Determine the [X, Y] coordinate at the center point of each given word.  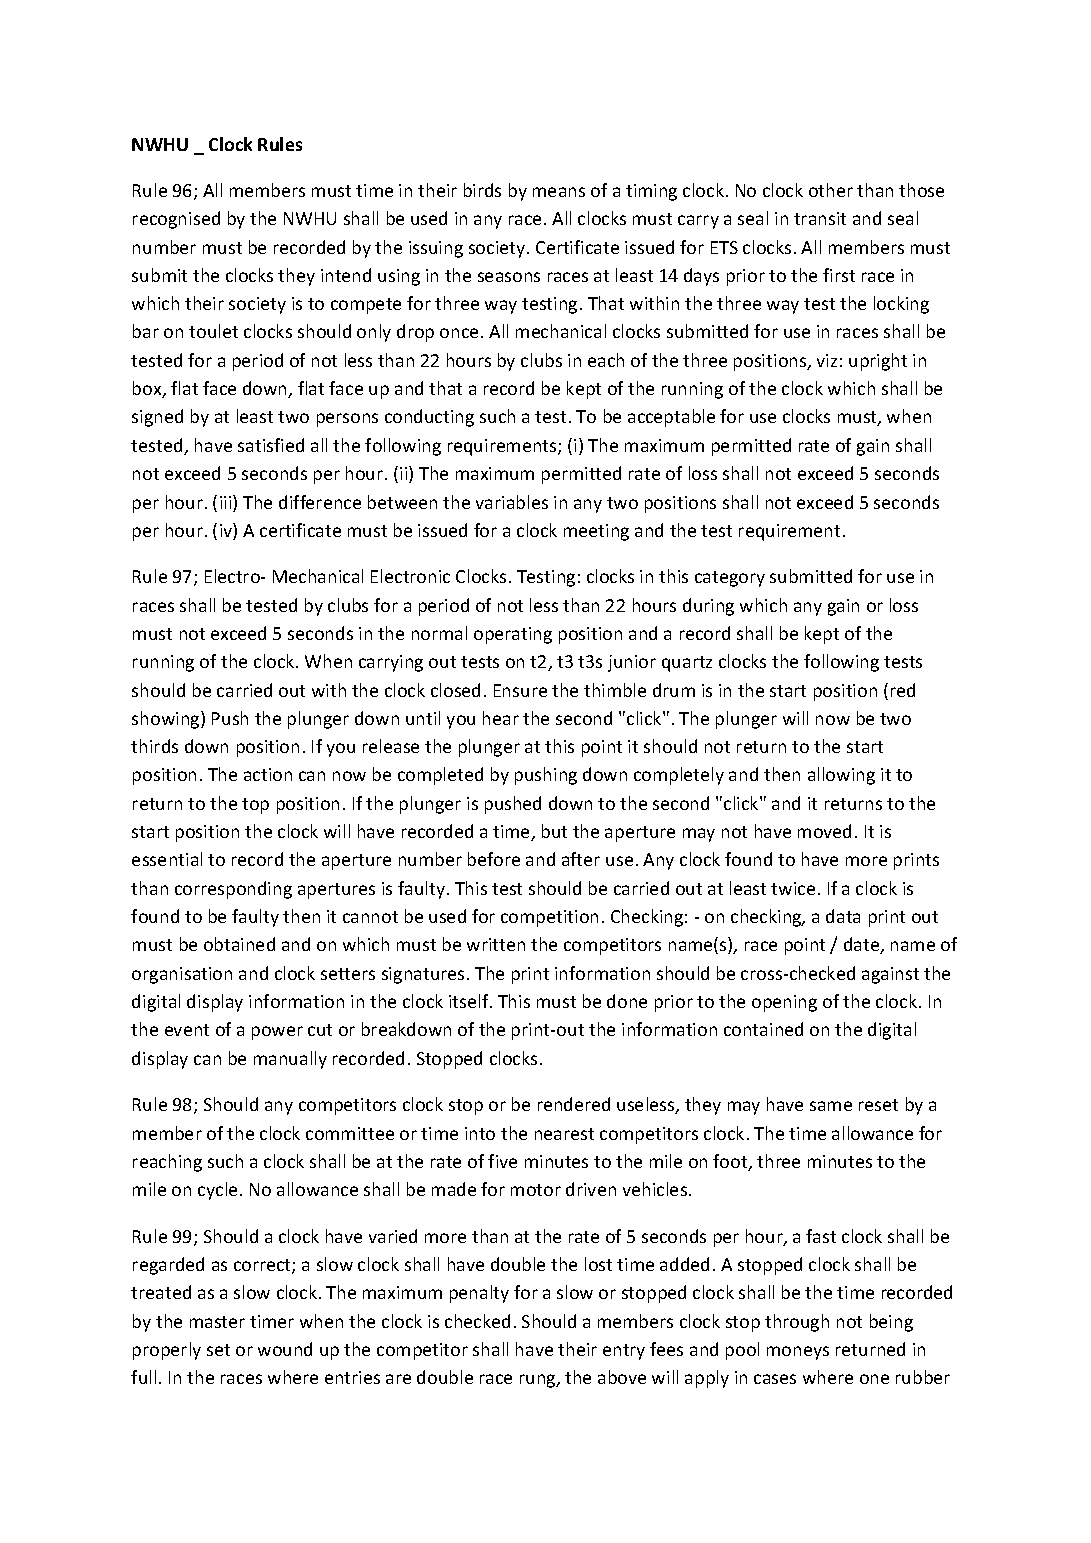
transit [820, 218]
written [496, 944]
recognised [176, 220]
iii [227, 503]
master [217, 1322]
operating [513, 635]
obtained [239, 944]
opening [784, 1003]
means [559, 192]
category [730, 579]
